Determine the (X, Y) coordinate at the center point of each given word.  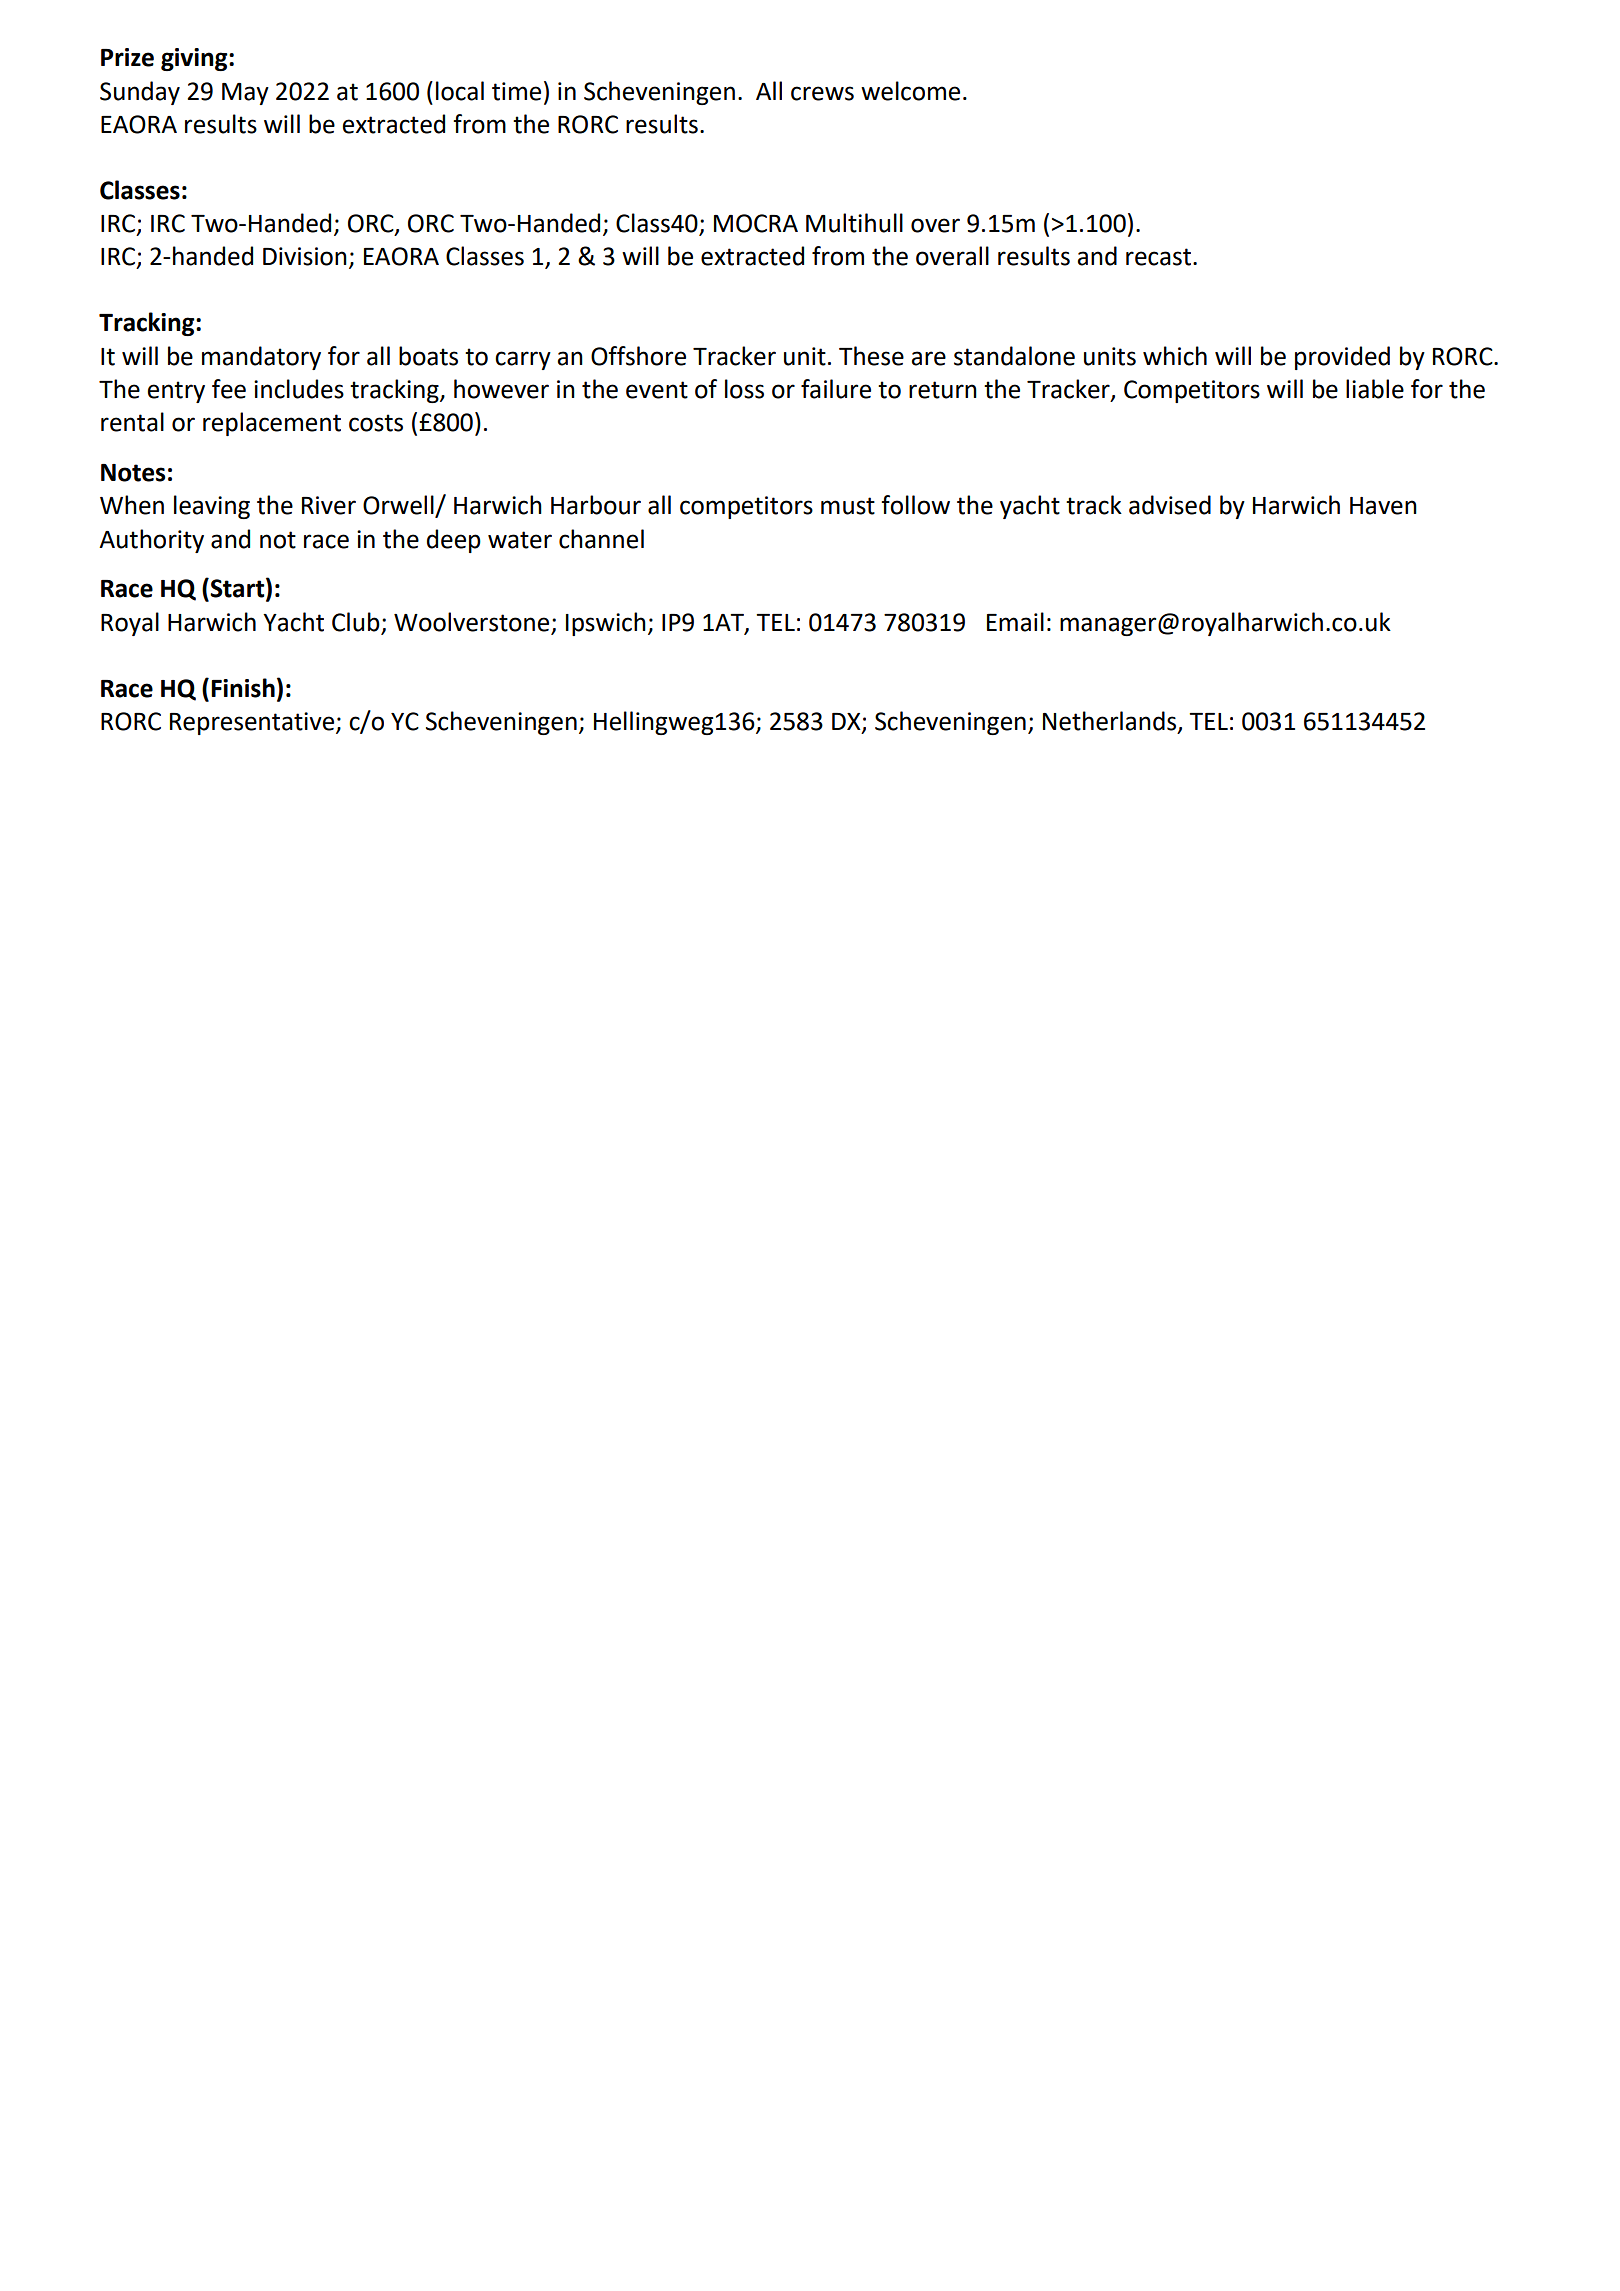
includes (299, 389)
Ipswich (606, 624)
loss (744, 389)
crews (822, 93)
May (245, 94)
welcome (910, 91)
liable (1375, 389)
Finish (243, 688)
